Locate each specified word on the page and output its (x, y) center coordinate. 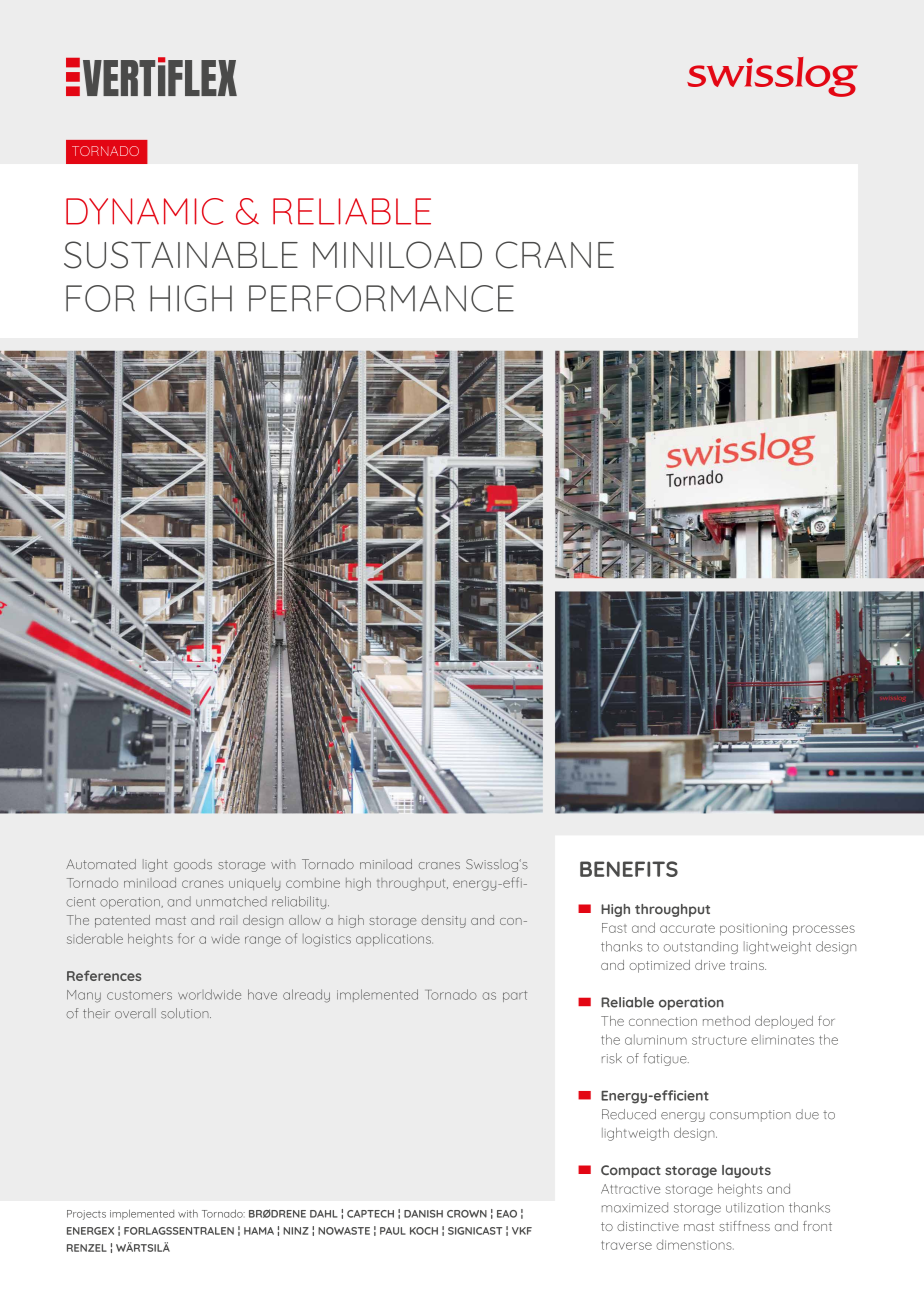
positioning (753, 929)
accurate (687, 928)
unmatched (231, 901)
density (443, 921)
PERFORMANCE (381, 298)
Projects (86, 1215)
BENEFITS (629, 869)
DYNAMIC (144, 211)
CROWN (467, 1214)
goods (193, 865)
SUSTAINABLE (181, 255)
